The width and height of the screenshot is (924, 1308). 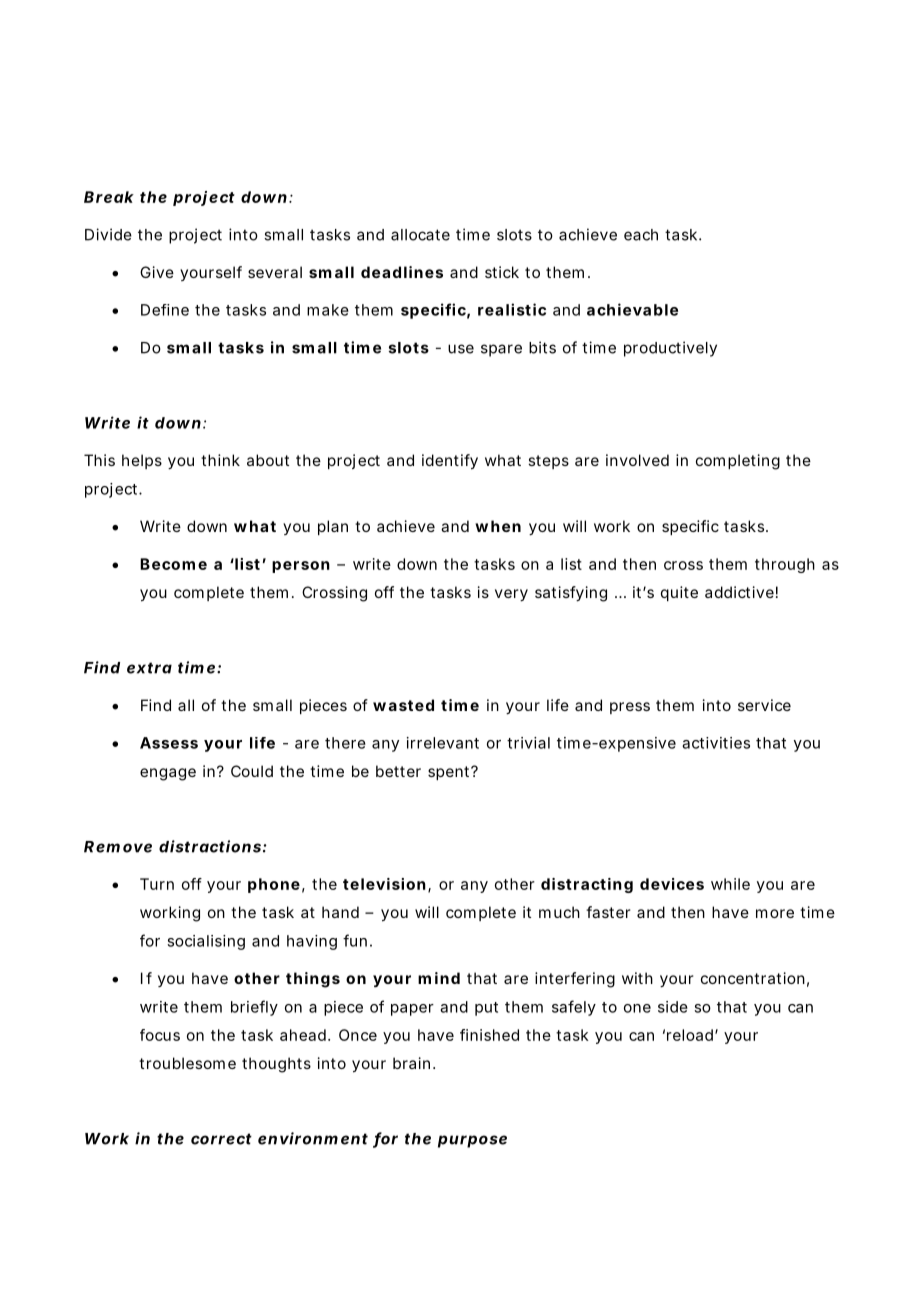 I want to click on each, so click(x=641, y=235).
